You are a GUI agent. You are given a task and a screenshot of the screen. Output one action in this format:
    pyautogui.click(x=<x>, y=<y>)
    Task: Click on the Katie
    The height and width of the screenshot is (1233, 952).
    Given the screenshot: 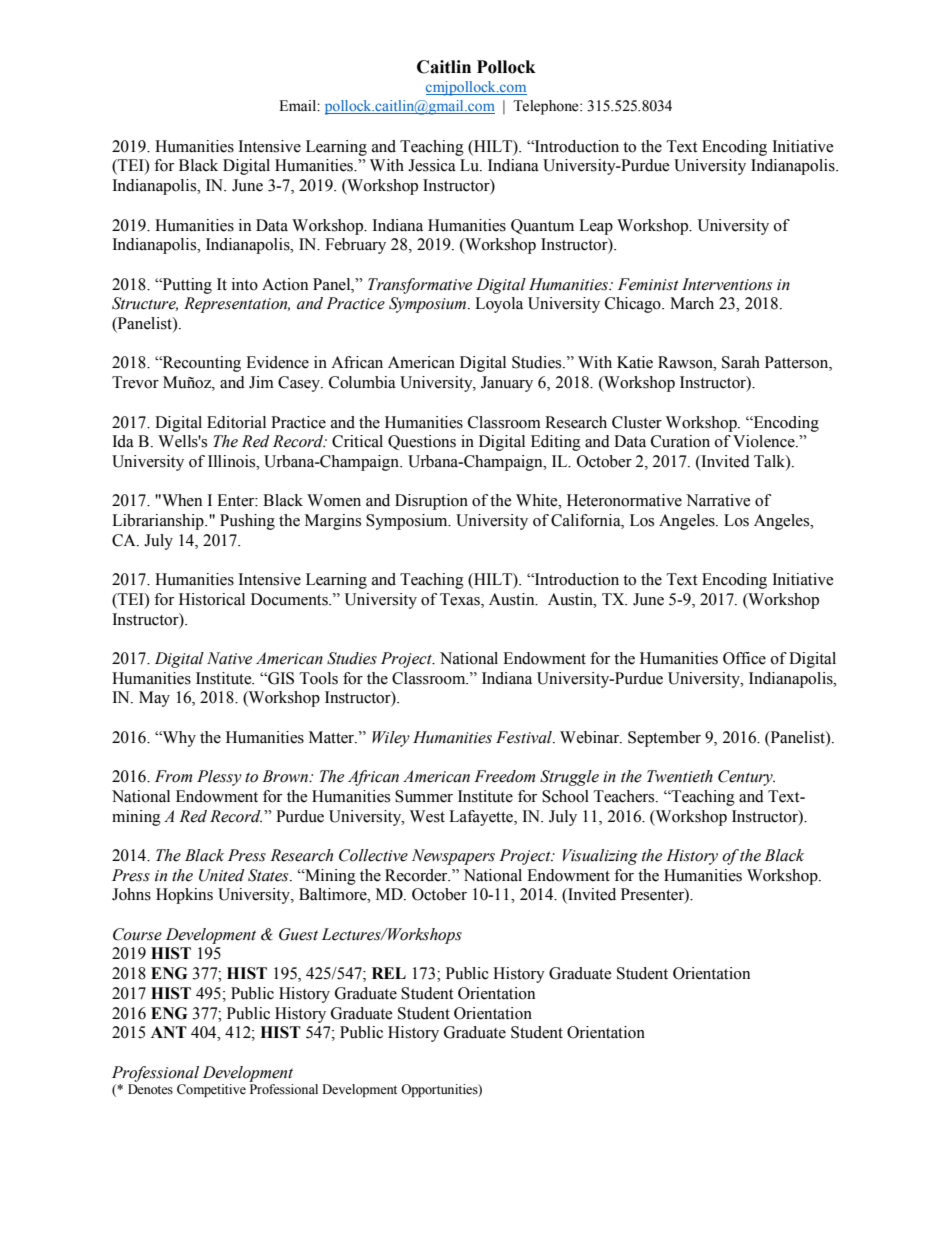 What is the action you would take?
    pyautogui.click(x=635, y=362)
